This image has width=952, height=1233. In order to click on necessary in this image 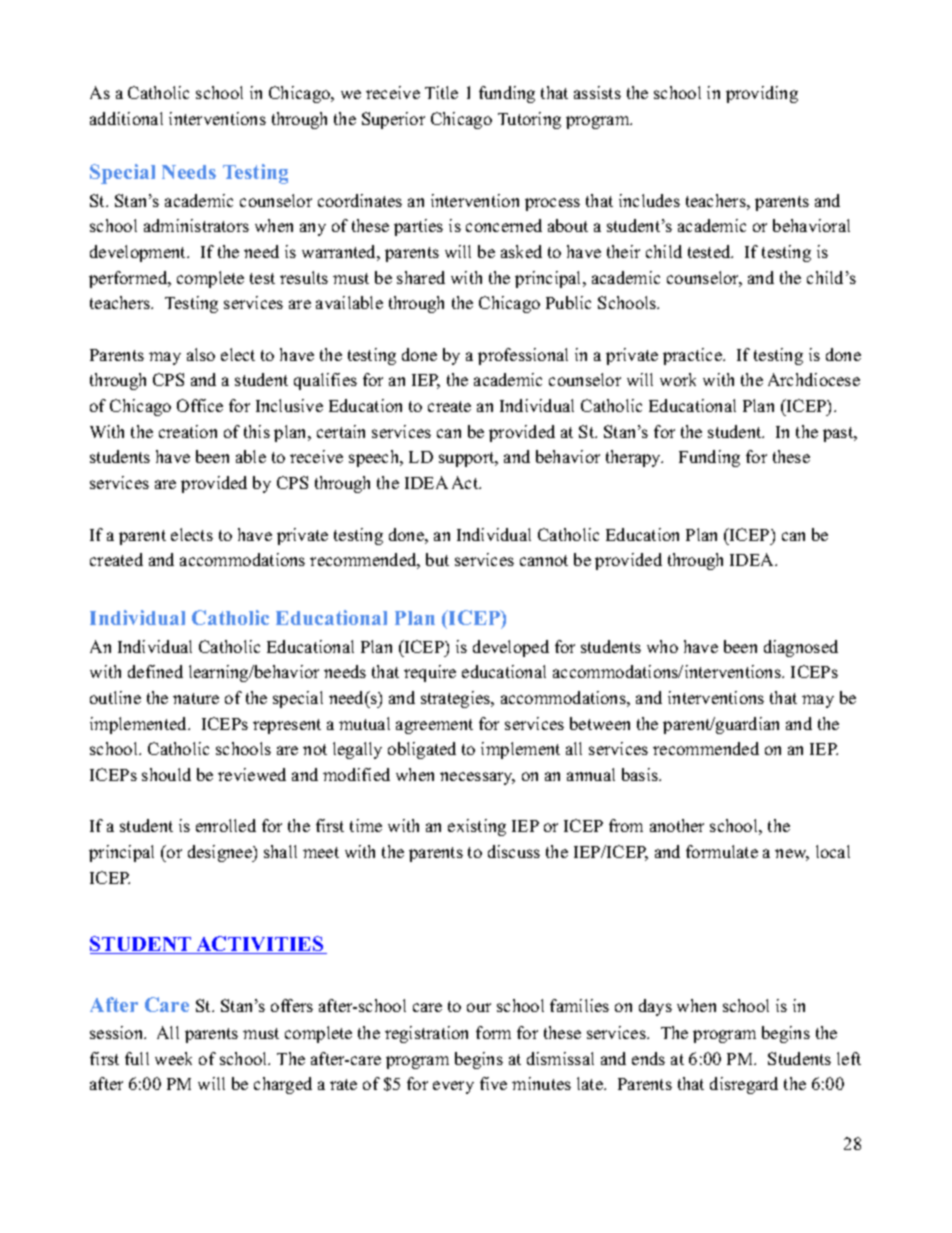, I will do `click(477, 778)`.
